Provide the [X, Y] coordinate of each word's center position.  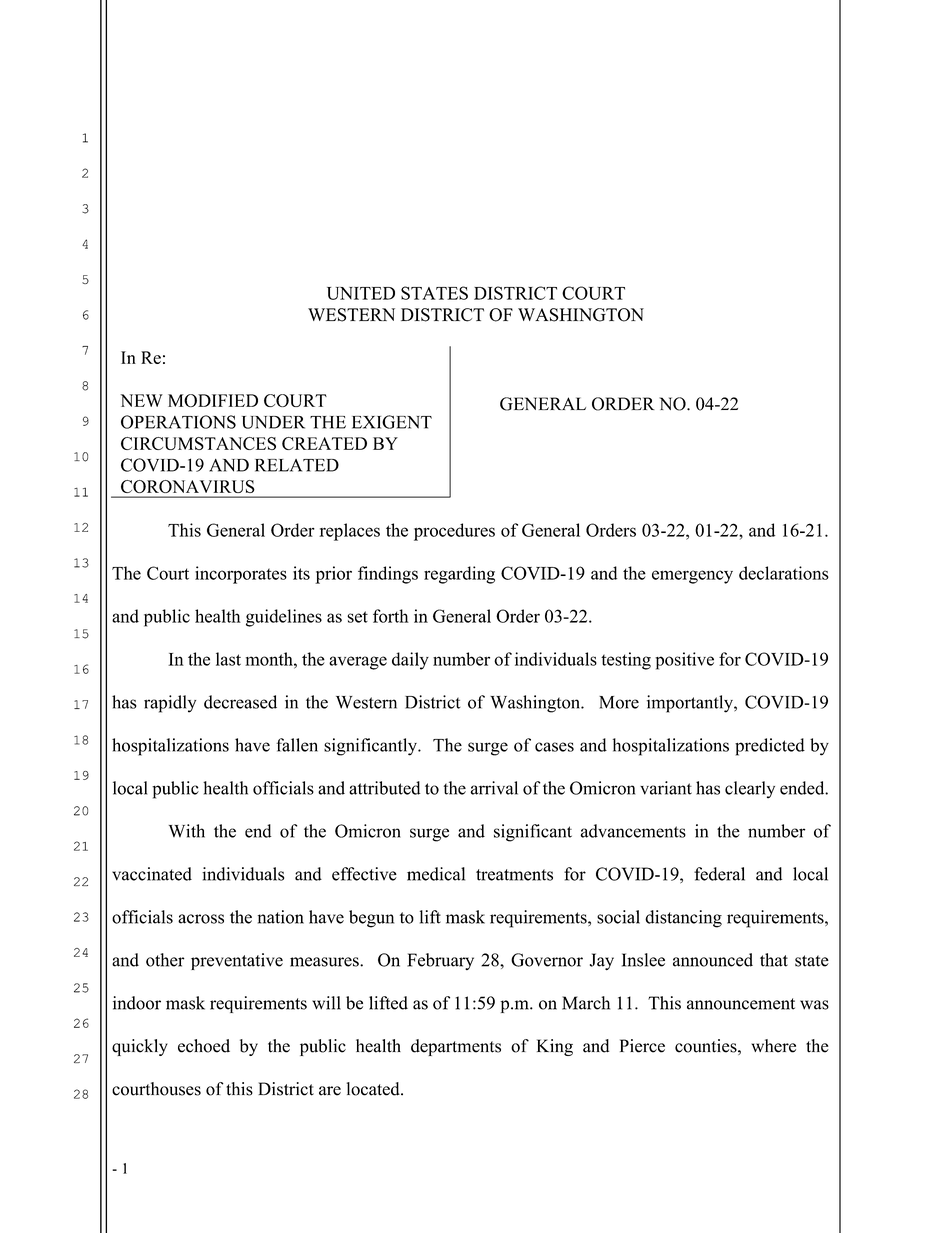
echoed [204, 1046]
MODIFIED [213, 400]
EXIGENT [392, 422]
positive [684, 661]
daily [410, 661]
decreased [240, 702]
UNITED [361, 293]
